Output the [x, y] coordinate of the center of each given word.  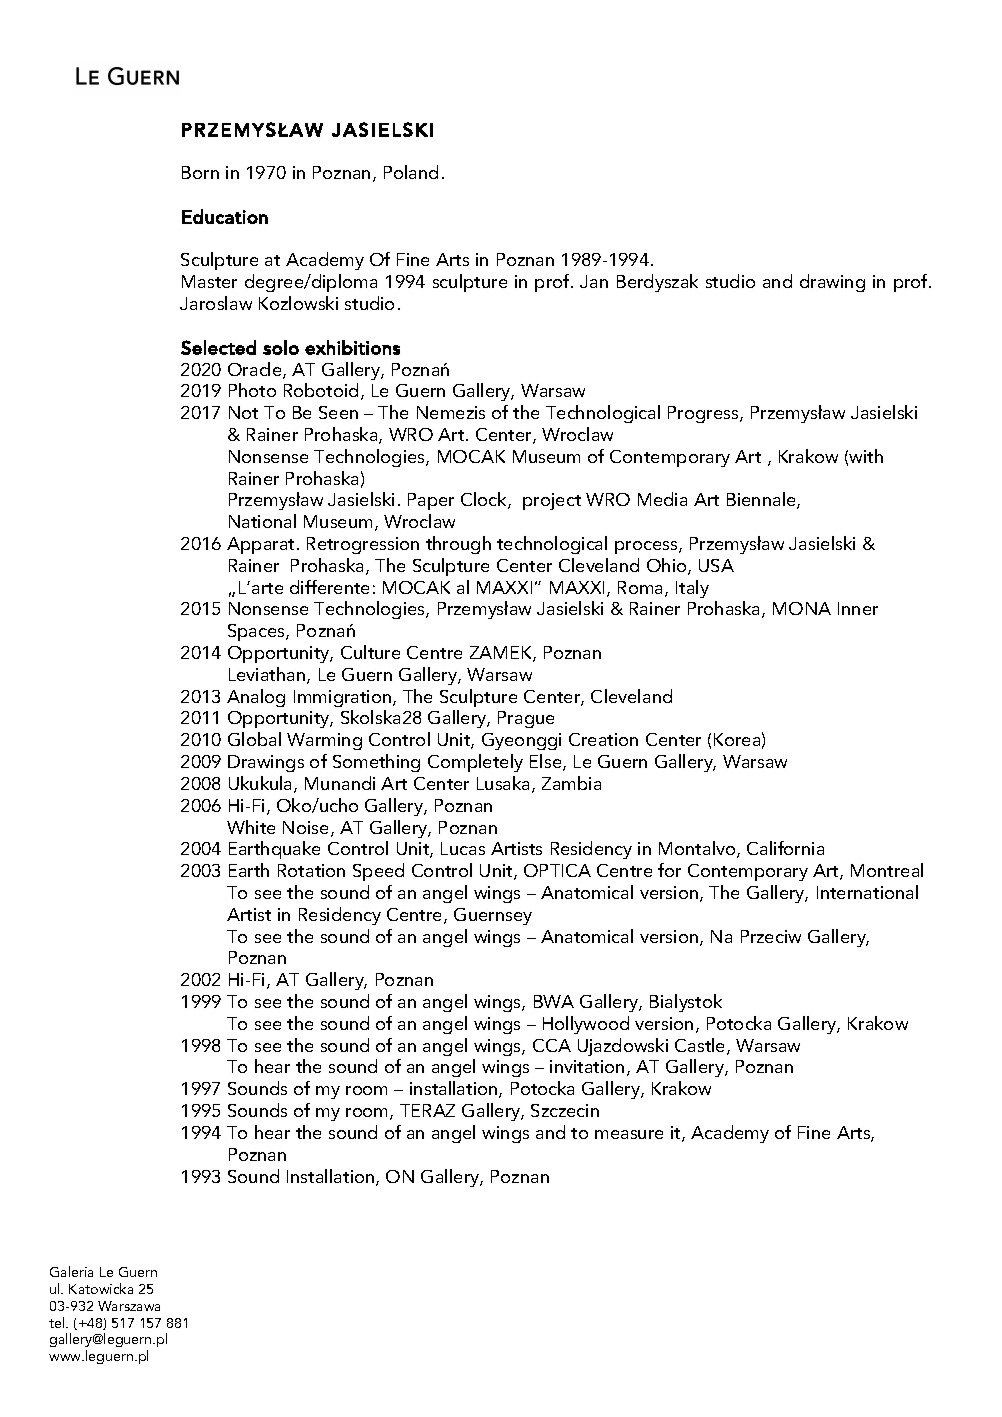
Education [225, 216]
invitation [587, 1066]
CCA [552, 1045]
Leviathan [268, 675]
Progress [704, 414]
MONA [802, 608]
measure [629, 1134]
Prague [526, 719]
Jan [594, 281]
